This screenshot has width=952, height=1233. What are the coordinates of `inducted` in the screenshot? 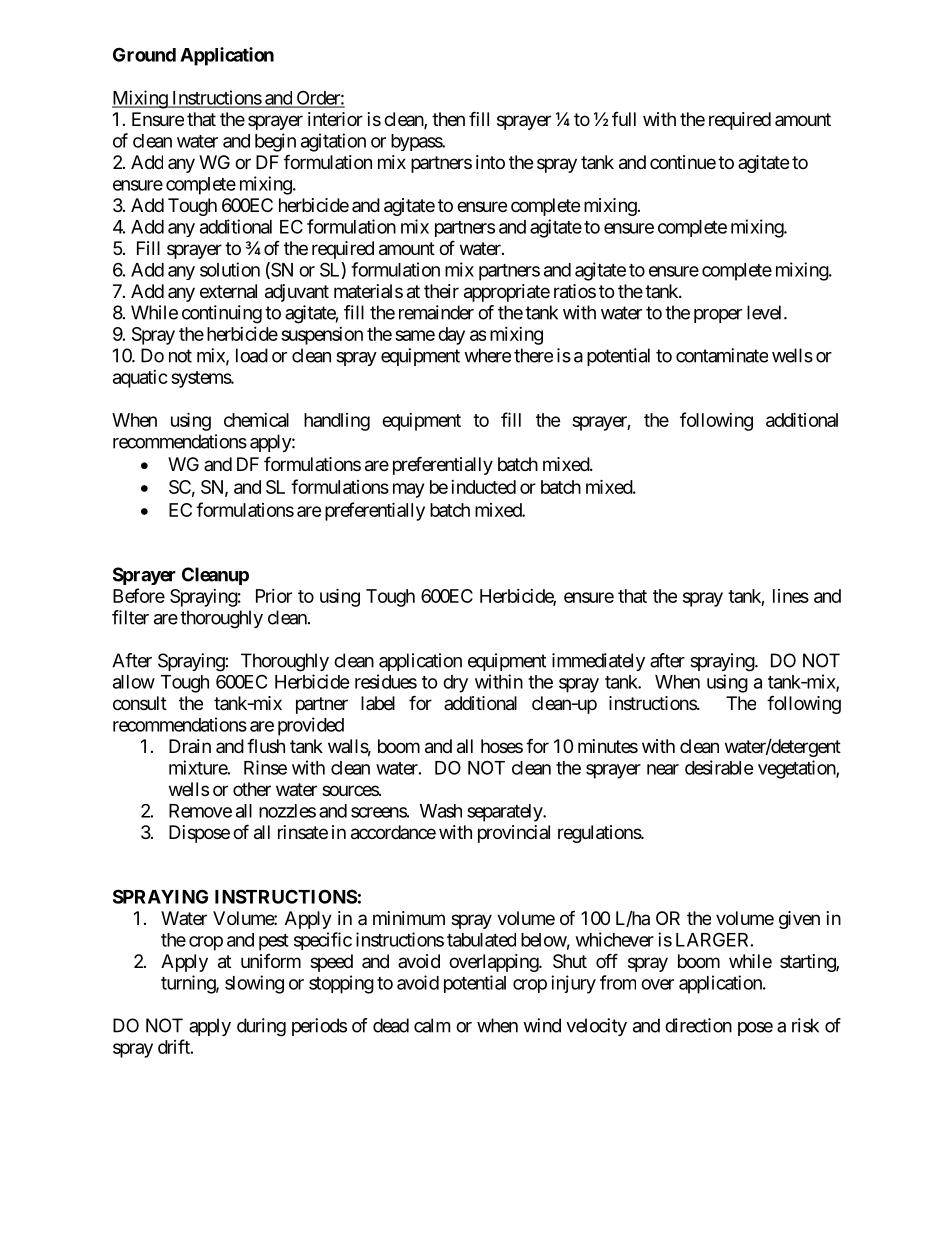 It's located at (483, 487).
